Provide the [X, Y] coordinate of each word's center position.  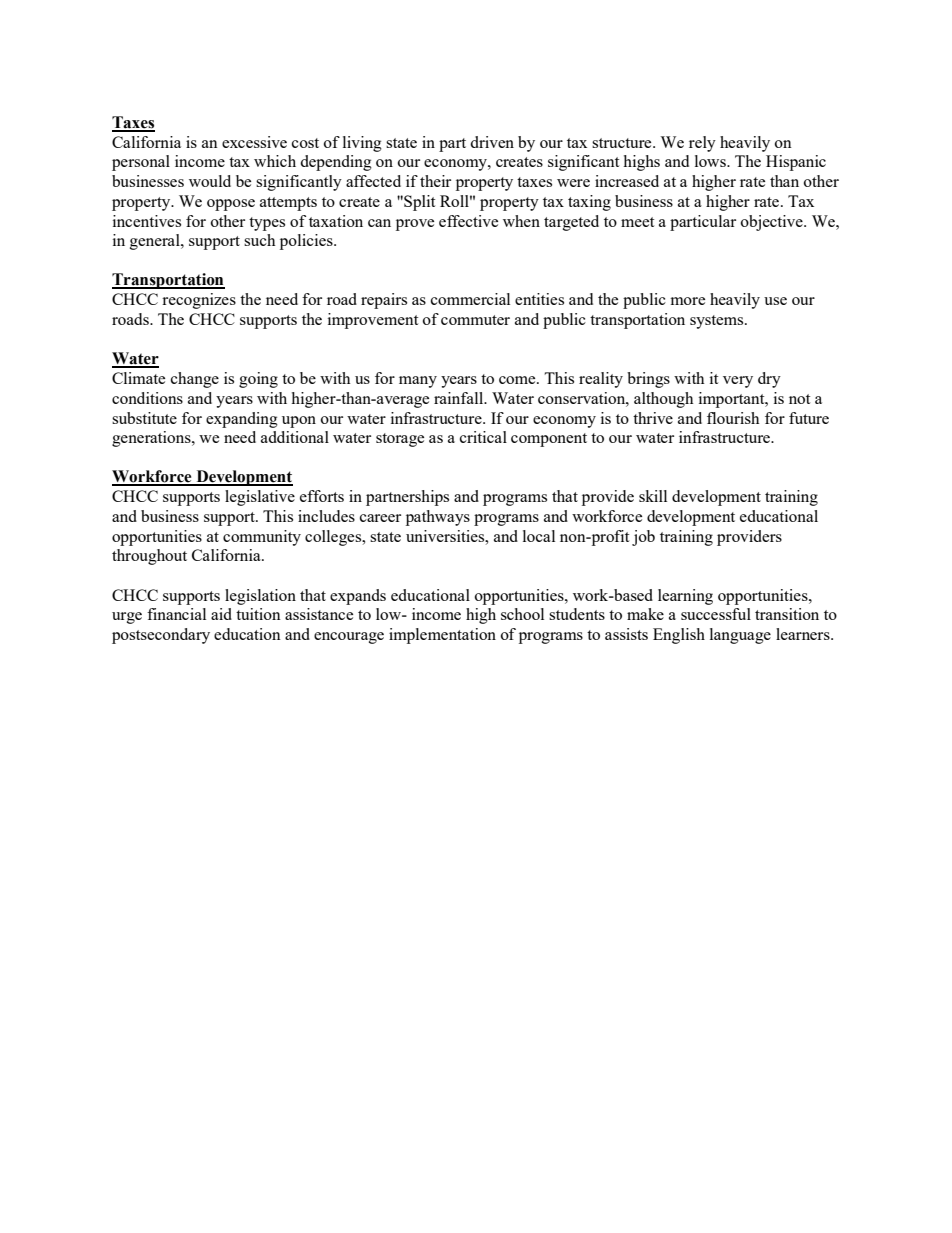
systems [718, 322]
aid [221, 614]
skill [653, 496]
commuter [475, 320]
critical [483, 437]
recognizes [199, 301]
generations [152, 439]
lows [711, 161]
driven [492, 142]
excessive [254, 142]
